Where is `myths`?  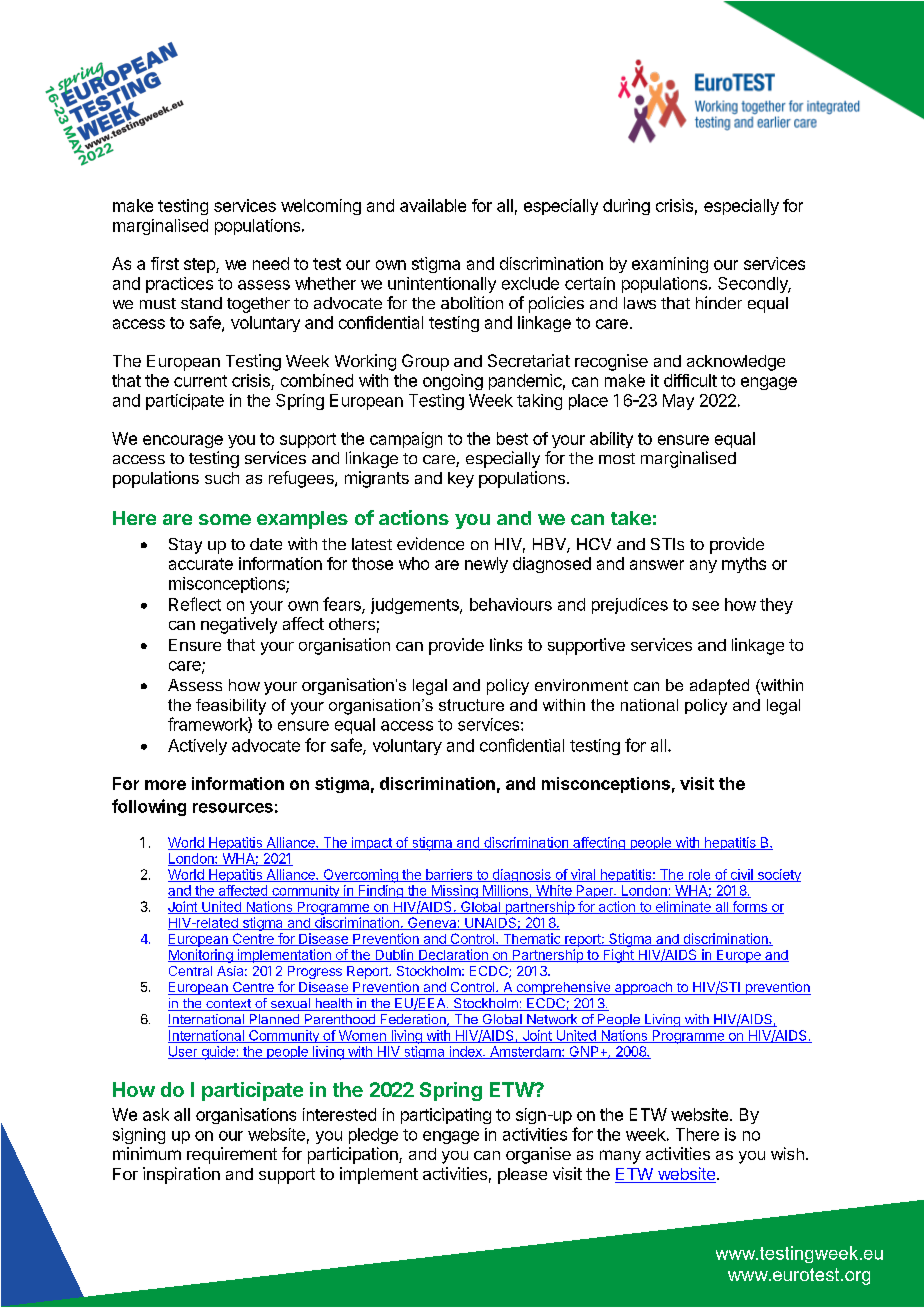
myths is located at coordinates (744, 565).
